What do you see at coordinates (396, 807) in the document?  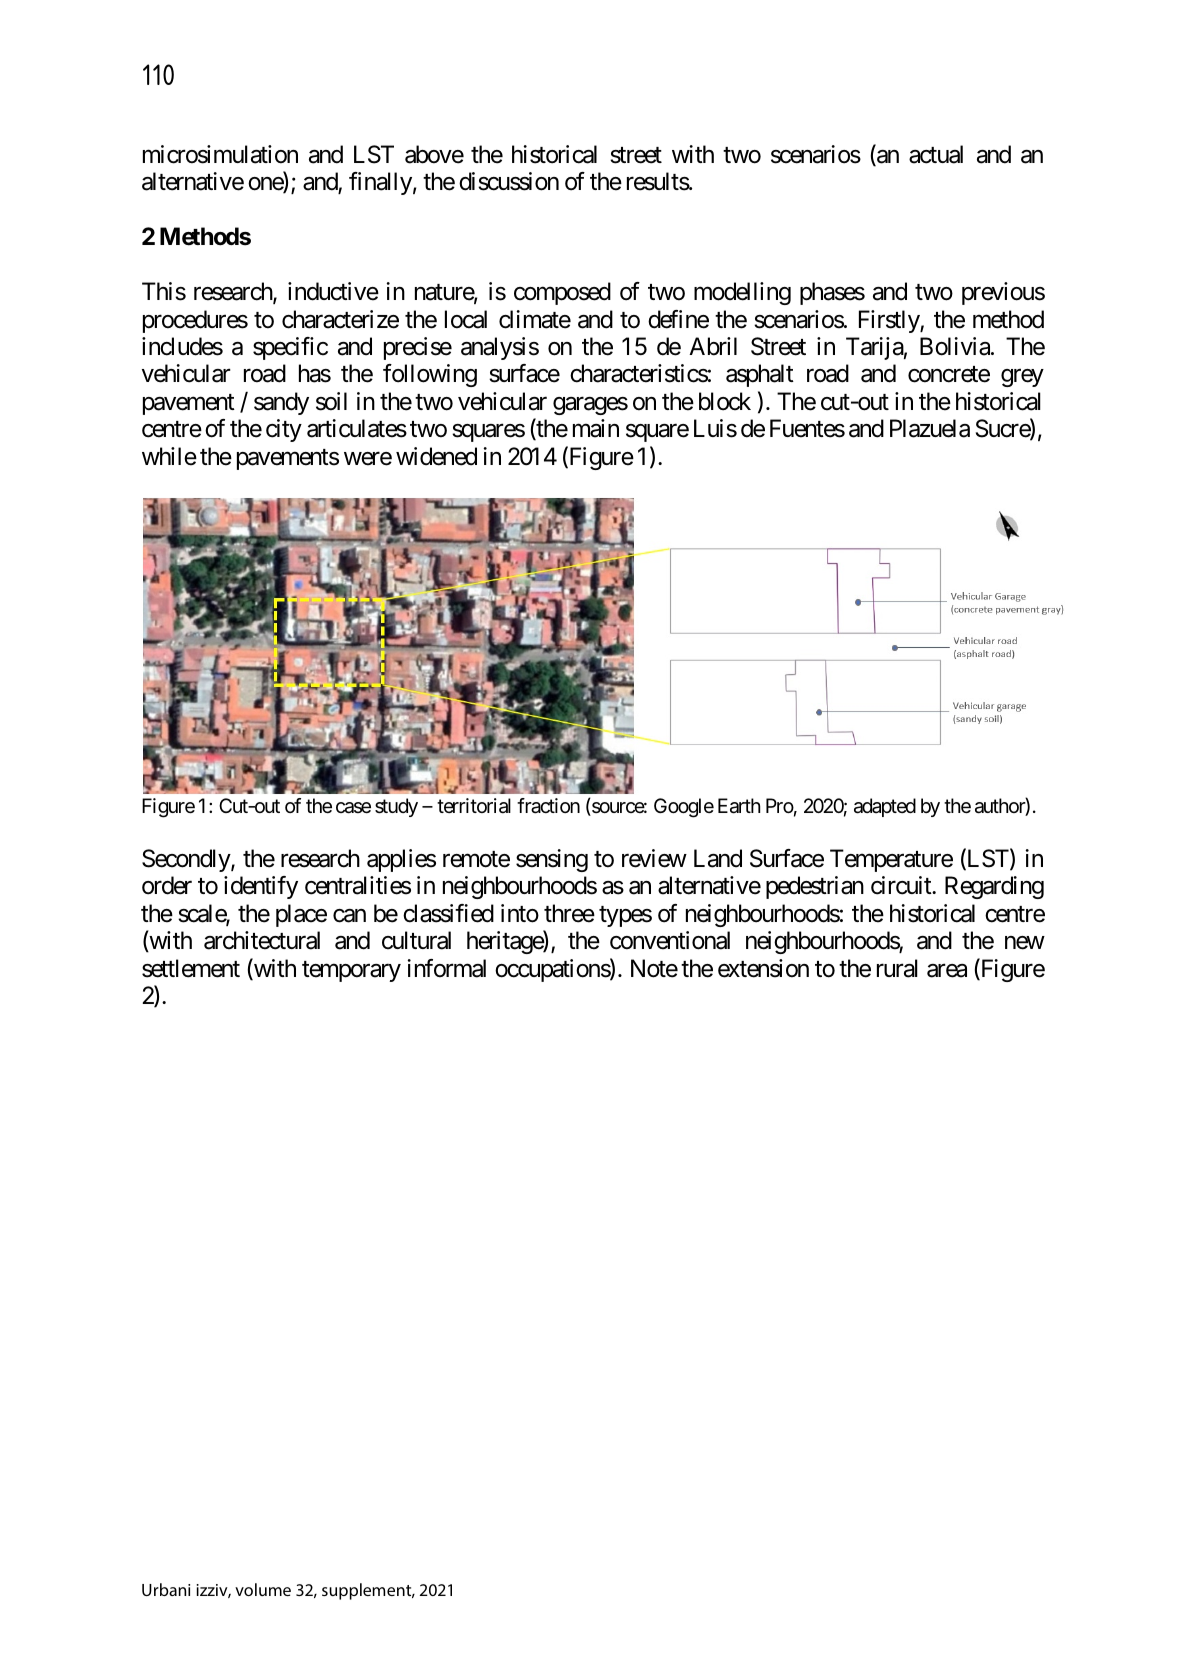 I see `study` at bounding box center [396, 807].
